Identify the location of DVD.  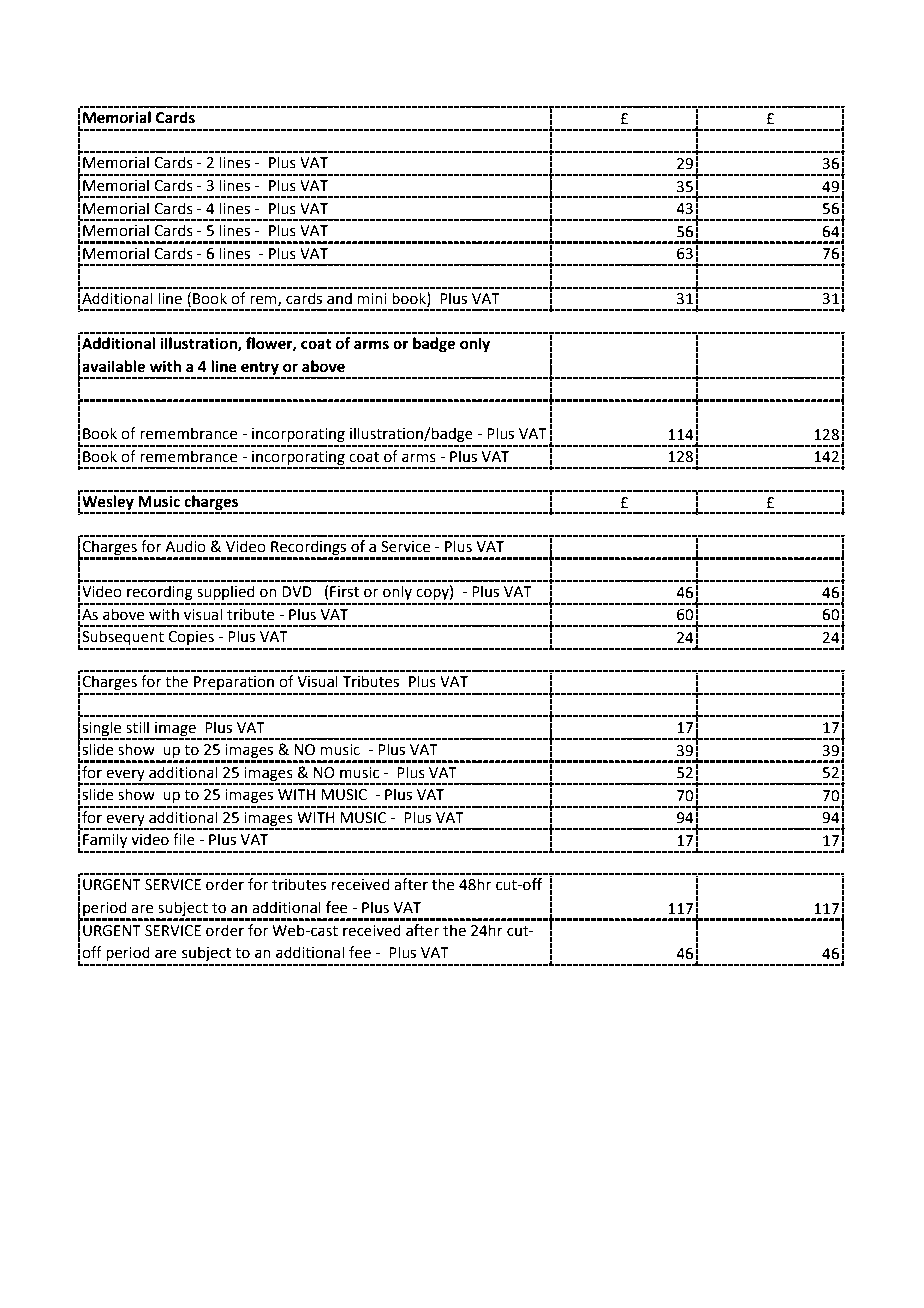
(297, 591).
